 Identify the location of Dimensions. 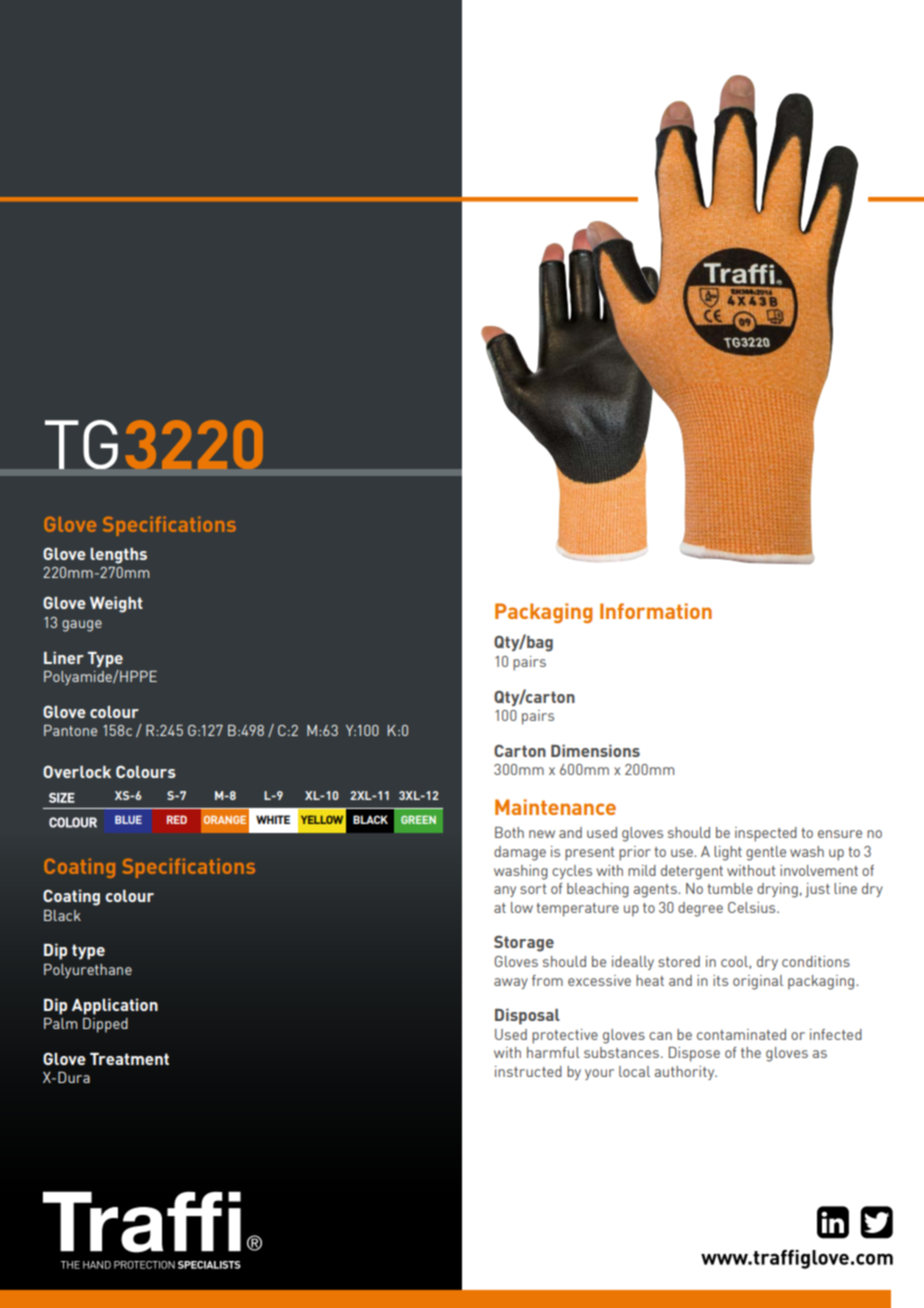
(595, 751).
